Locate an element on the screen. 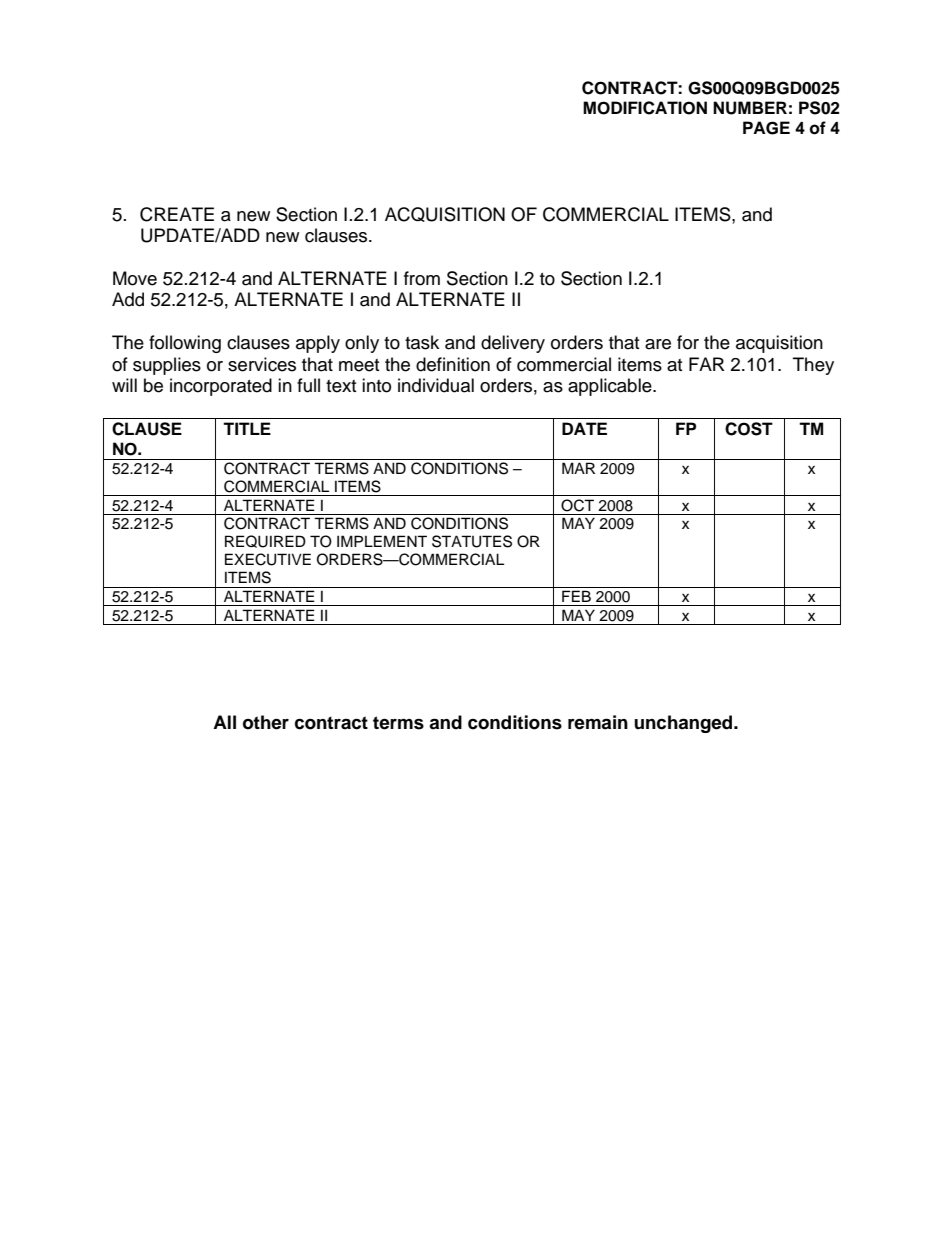 This screenshot has width=952, height=1233. PAGE is located at coordinates (766, 128).
